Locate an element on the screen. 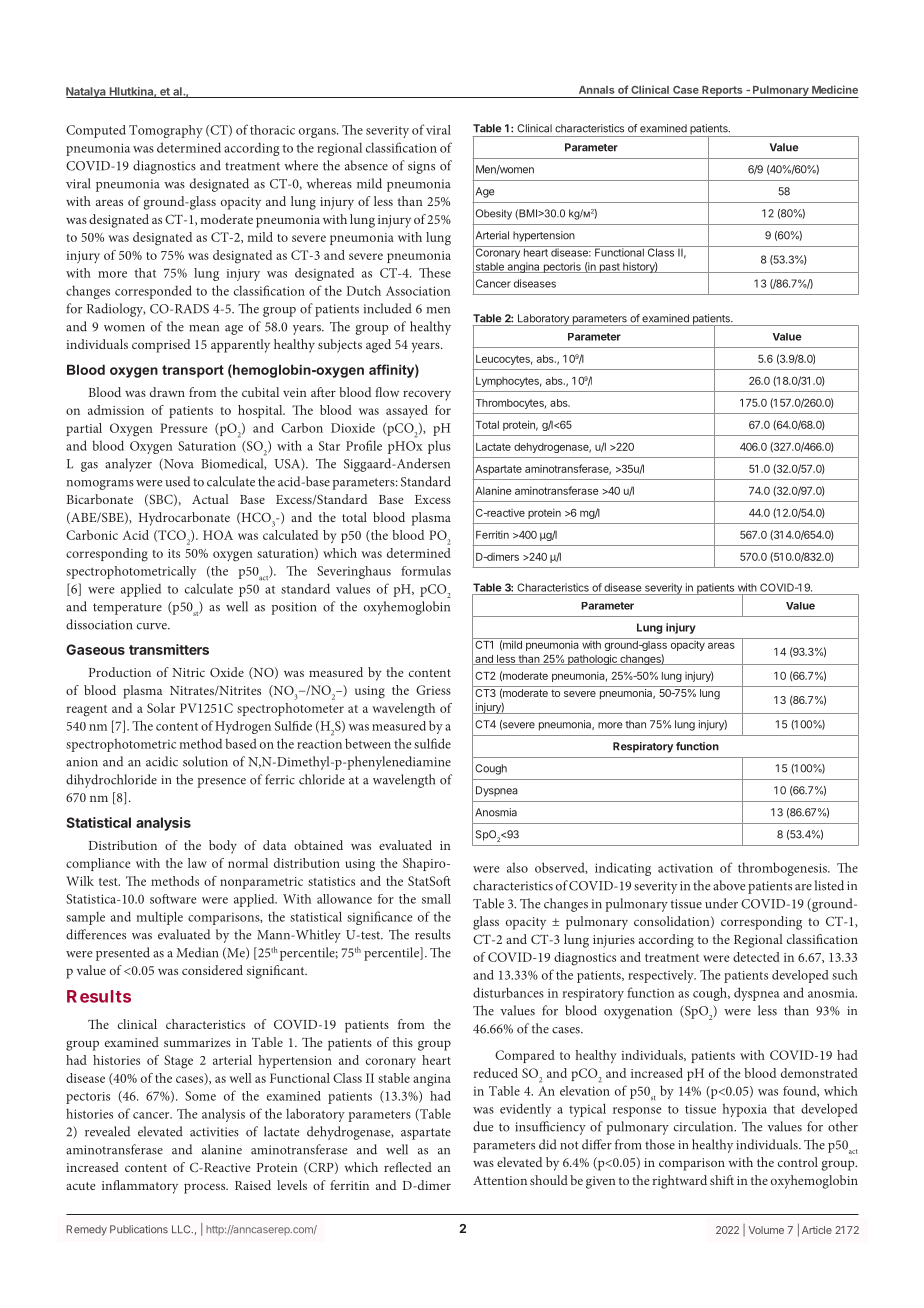 Image resolution: width=924 pixels, height=1308 pixels. law is located at coordinates (197, 863).
